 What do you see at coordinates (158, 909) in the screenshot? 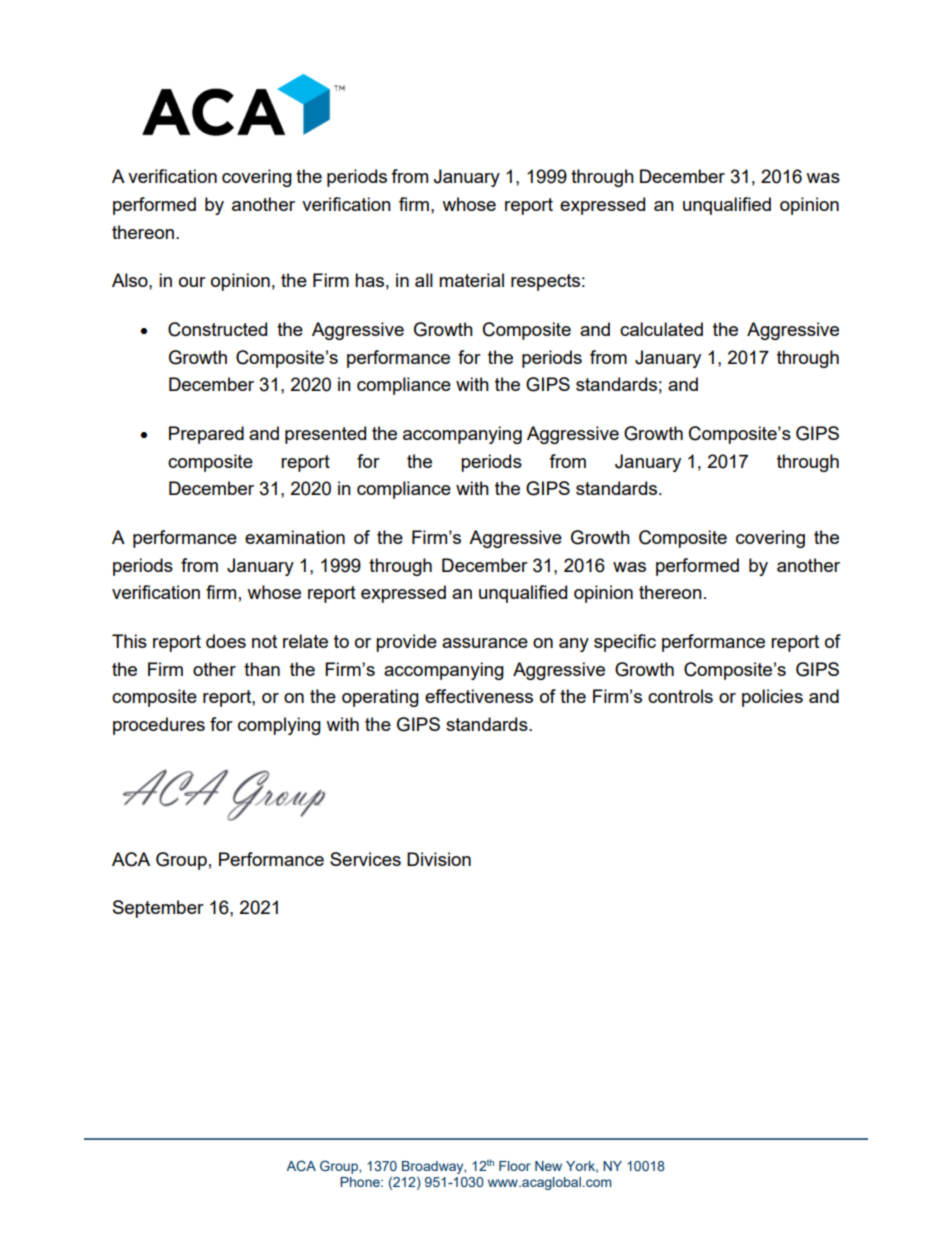
I see `September` at bounding box center [158, 909].
